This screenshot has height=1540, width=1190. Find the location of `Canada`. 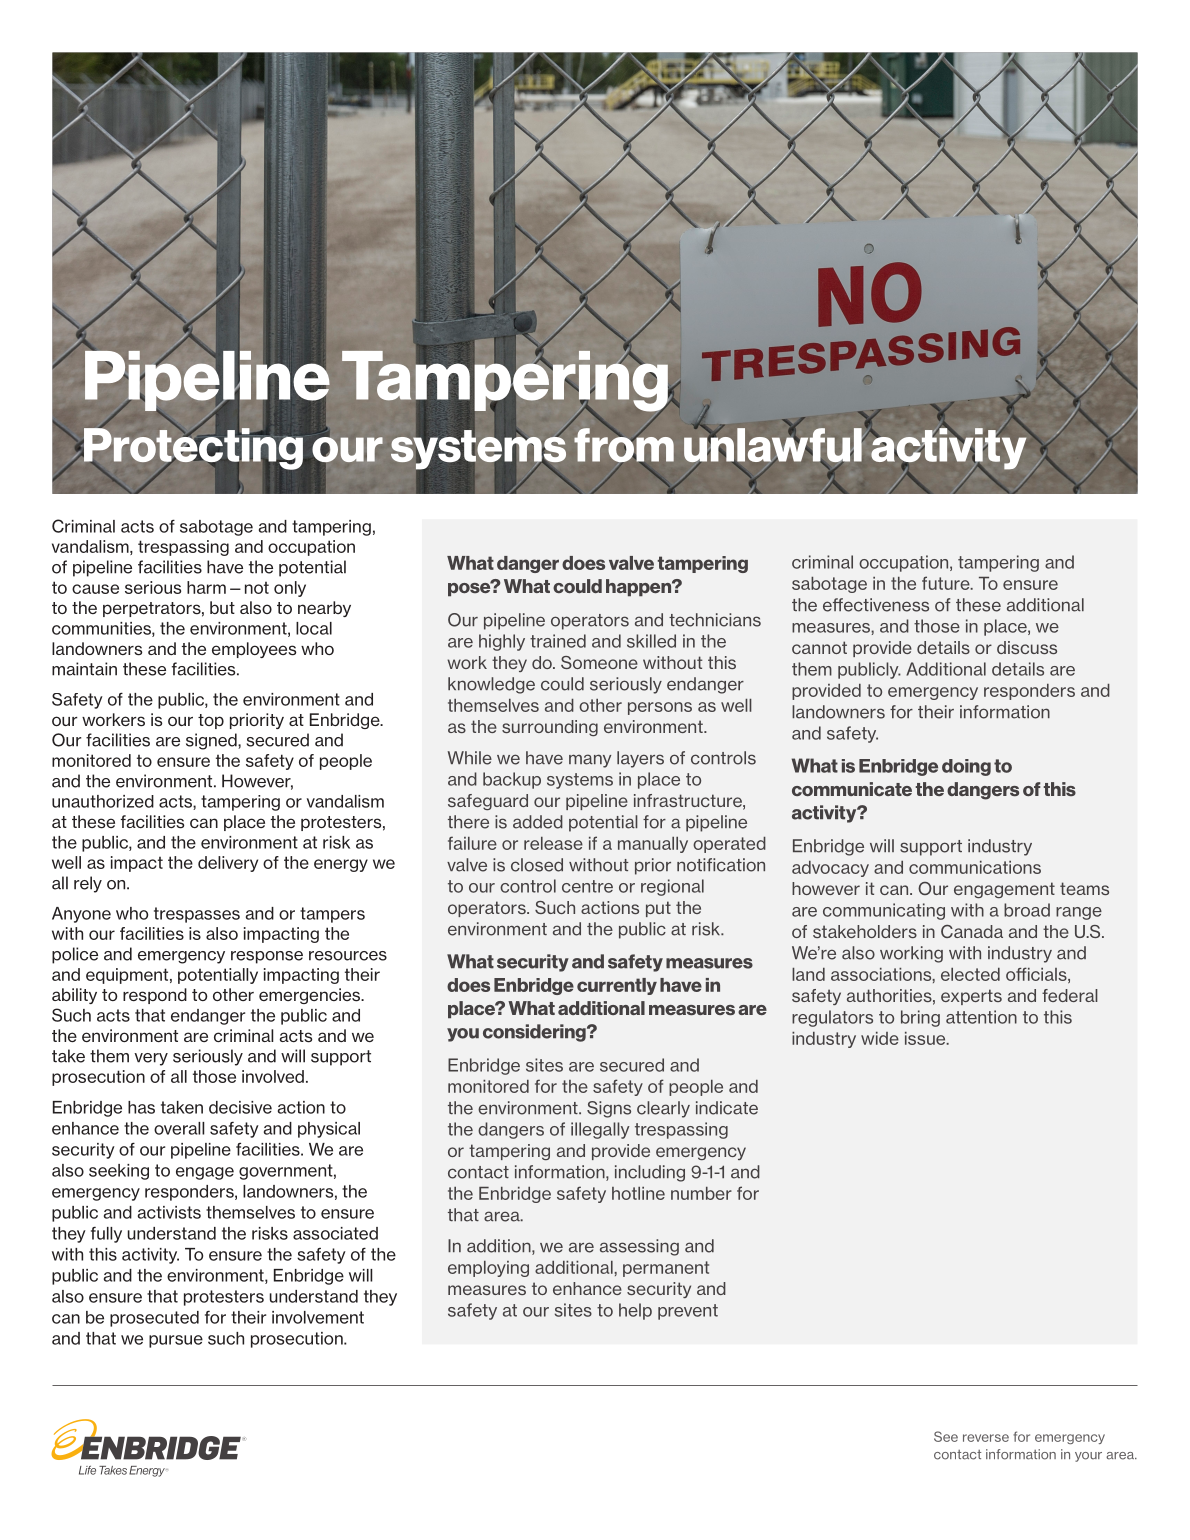

Canada is located at coordinates (972, 931).
